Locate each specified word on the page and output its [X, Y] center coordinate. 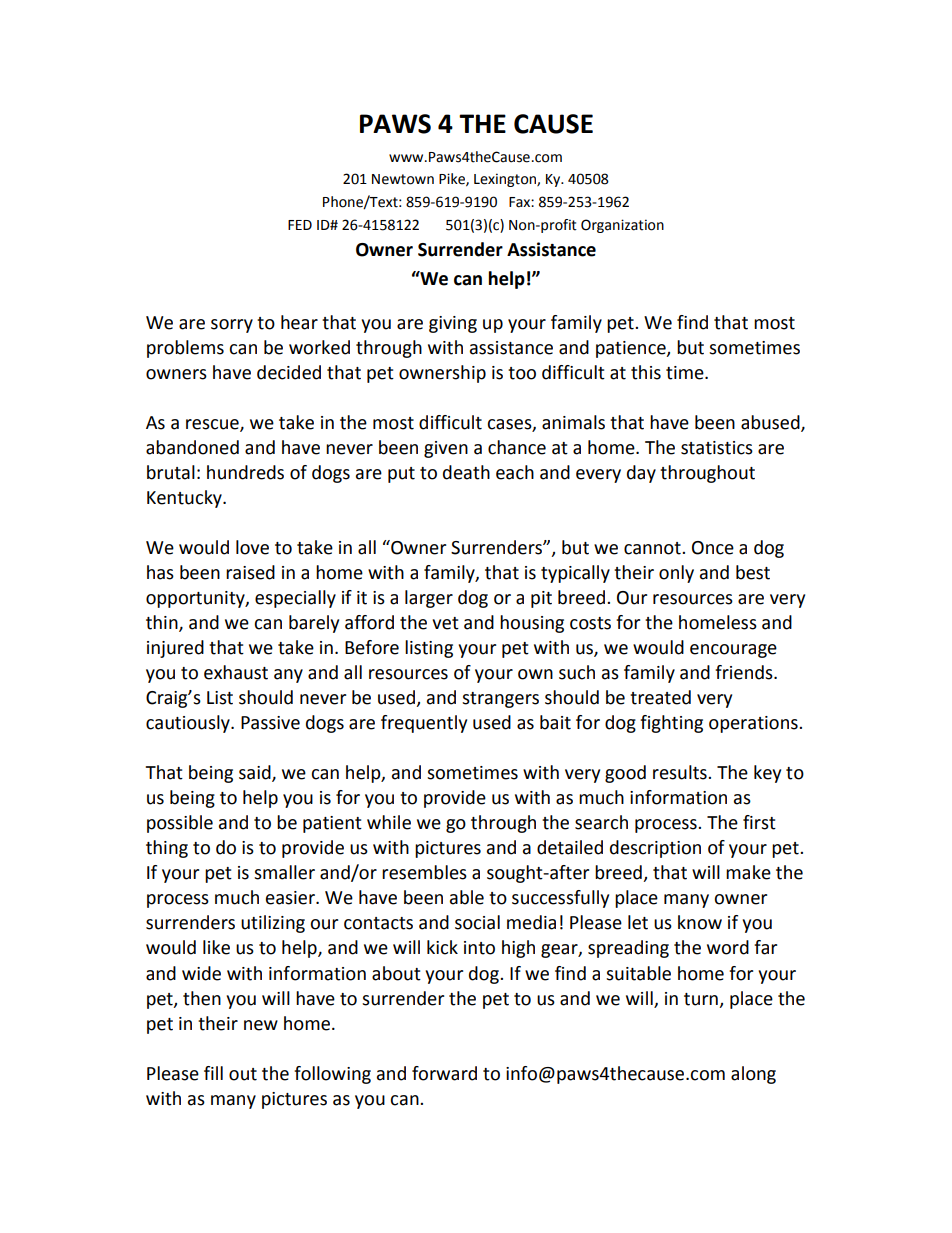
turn [701, 999]
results [681, 772]
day [641, 474]
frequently [424, 724]
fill [213, 1073]
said [256, 773]
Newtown [403, 179]
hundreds [245, 472]
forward [444, 1073]
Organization [622, 226]
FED [300, 225]
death [466, 472]
